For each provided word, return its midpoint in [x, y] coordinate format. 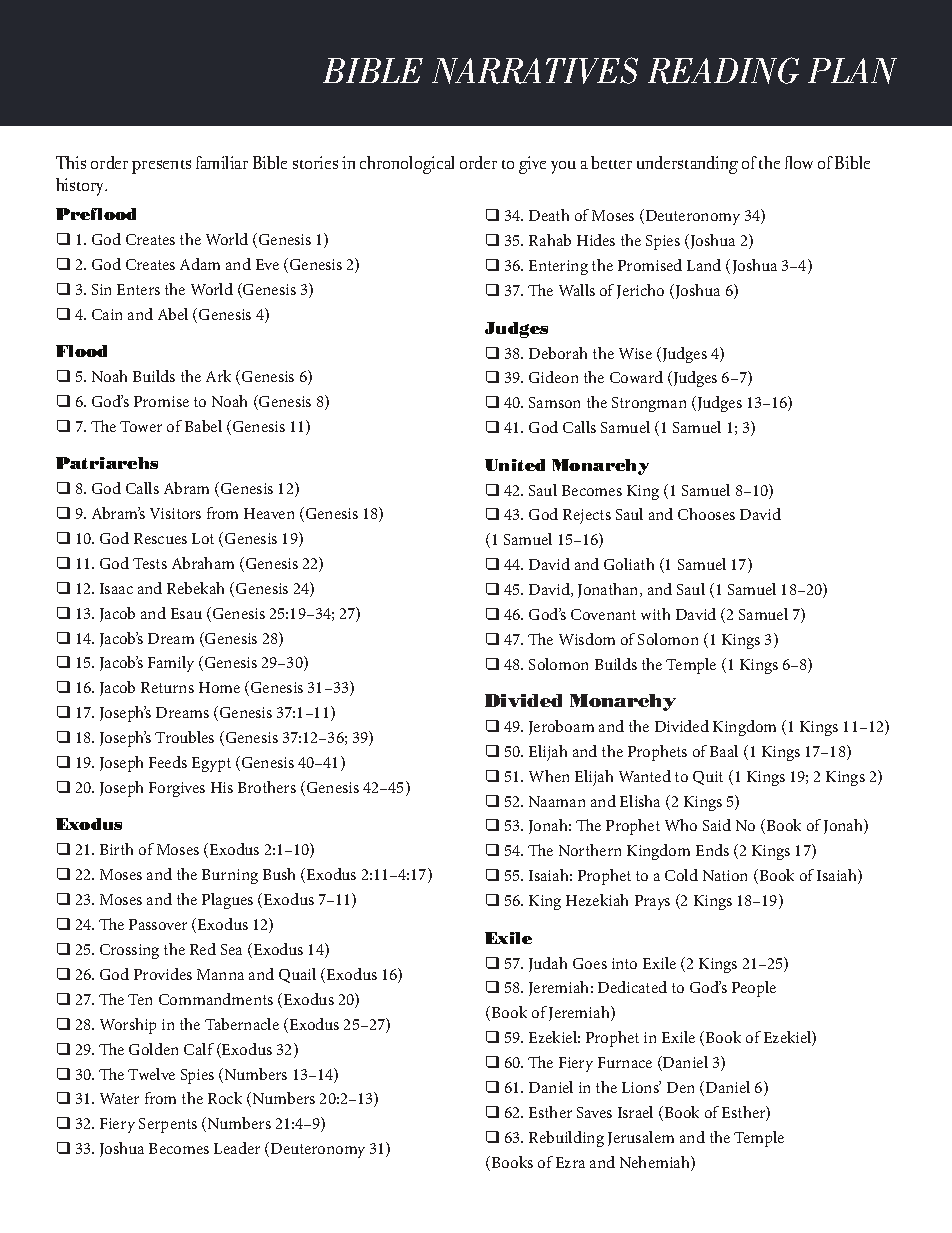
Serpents [168, 1125]
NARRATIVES [535, 70]
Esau [186, 613]
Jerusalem [641, 1138]
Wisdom [587, 639]
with [655, 614]
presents [161, 167]
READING [723, 70]
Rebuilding [566, 1139]
